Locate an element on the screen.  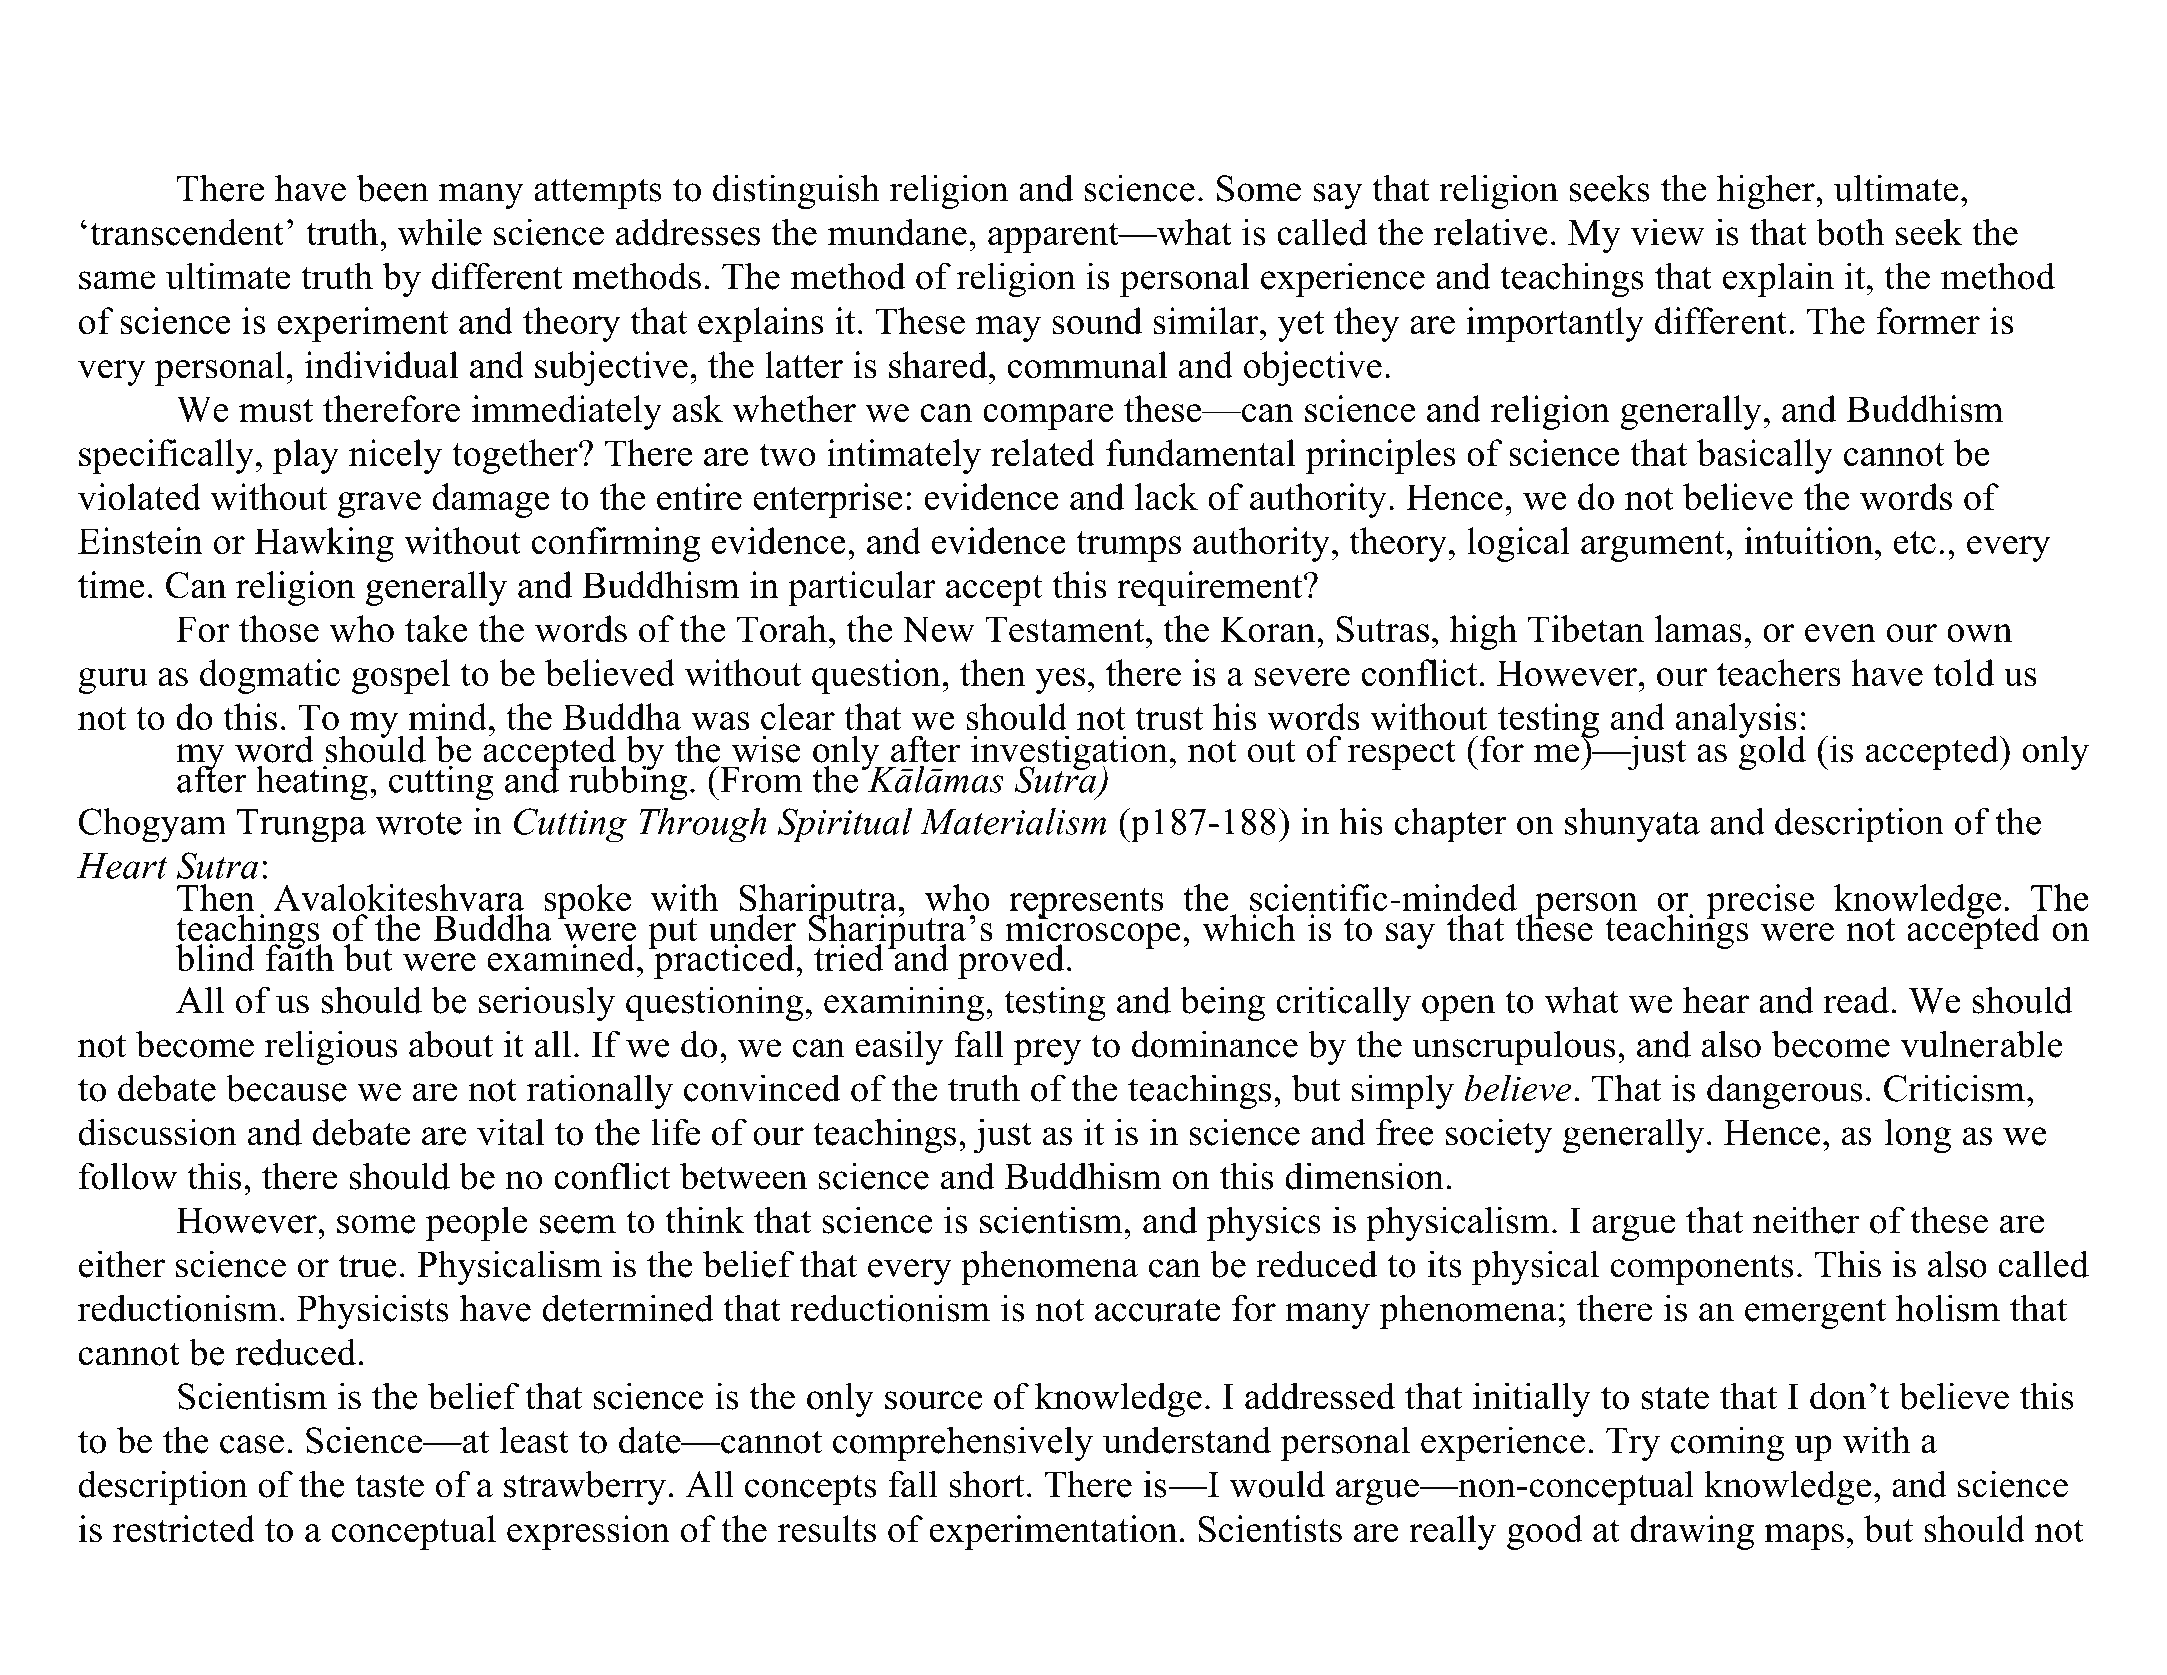
people is located at coordinates (476, 1223).
